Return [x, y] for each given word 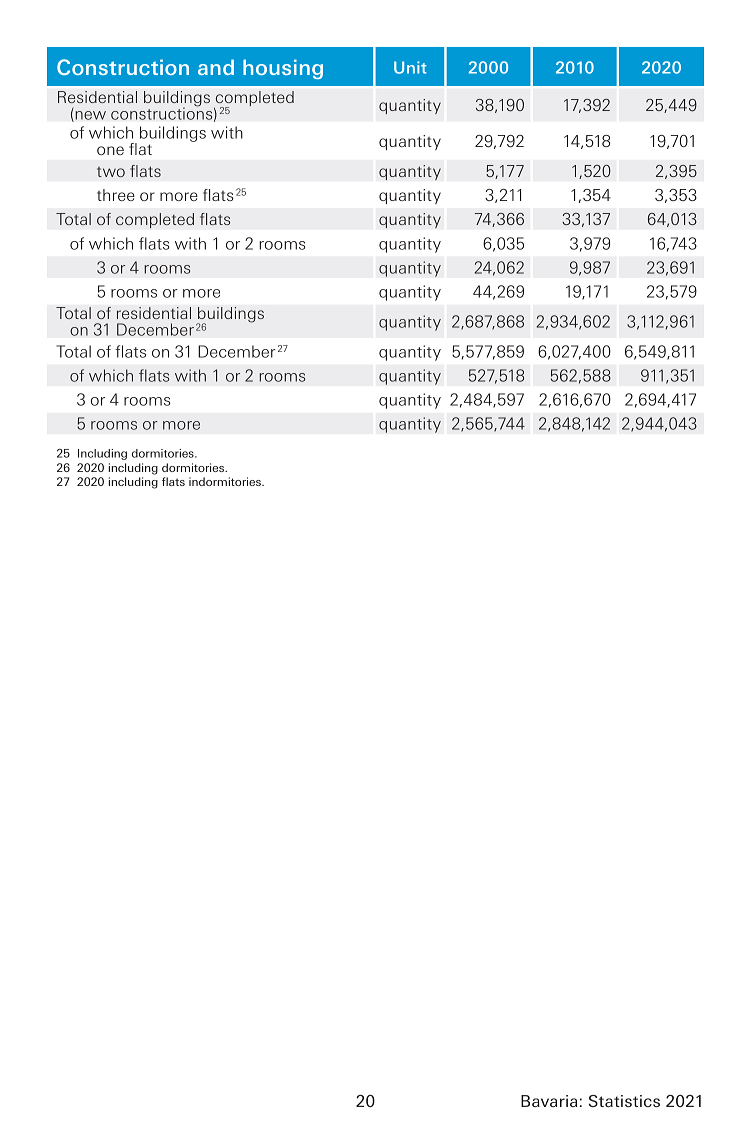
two [111, 172]
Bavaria [549, 1101]
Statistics [624, 1101]
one [110, 150]
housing [283, 69]
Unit [410, 67]
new [89, 116]
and [216, 67]
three [116, 195]
